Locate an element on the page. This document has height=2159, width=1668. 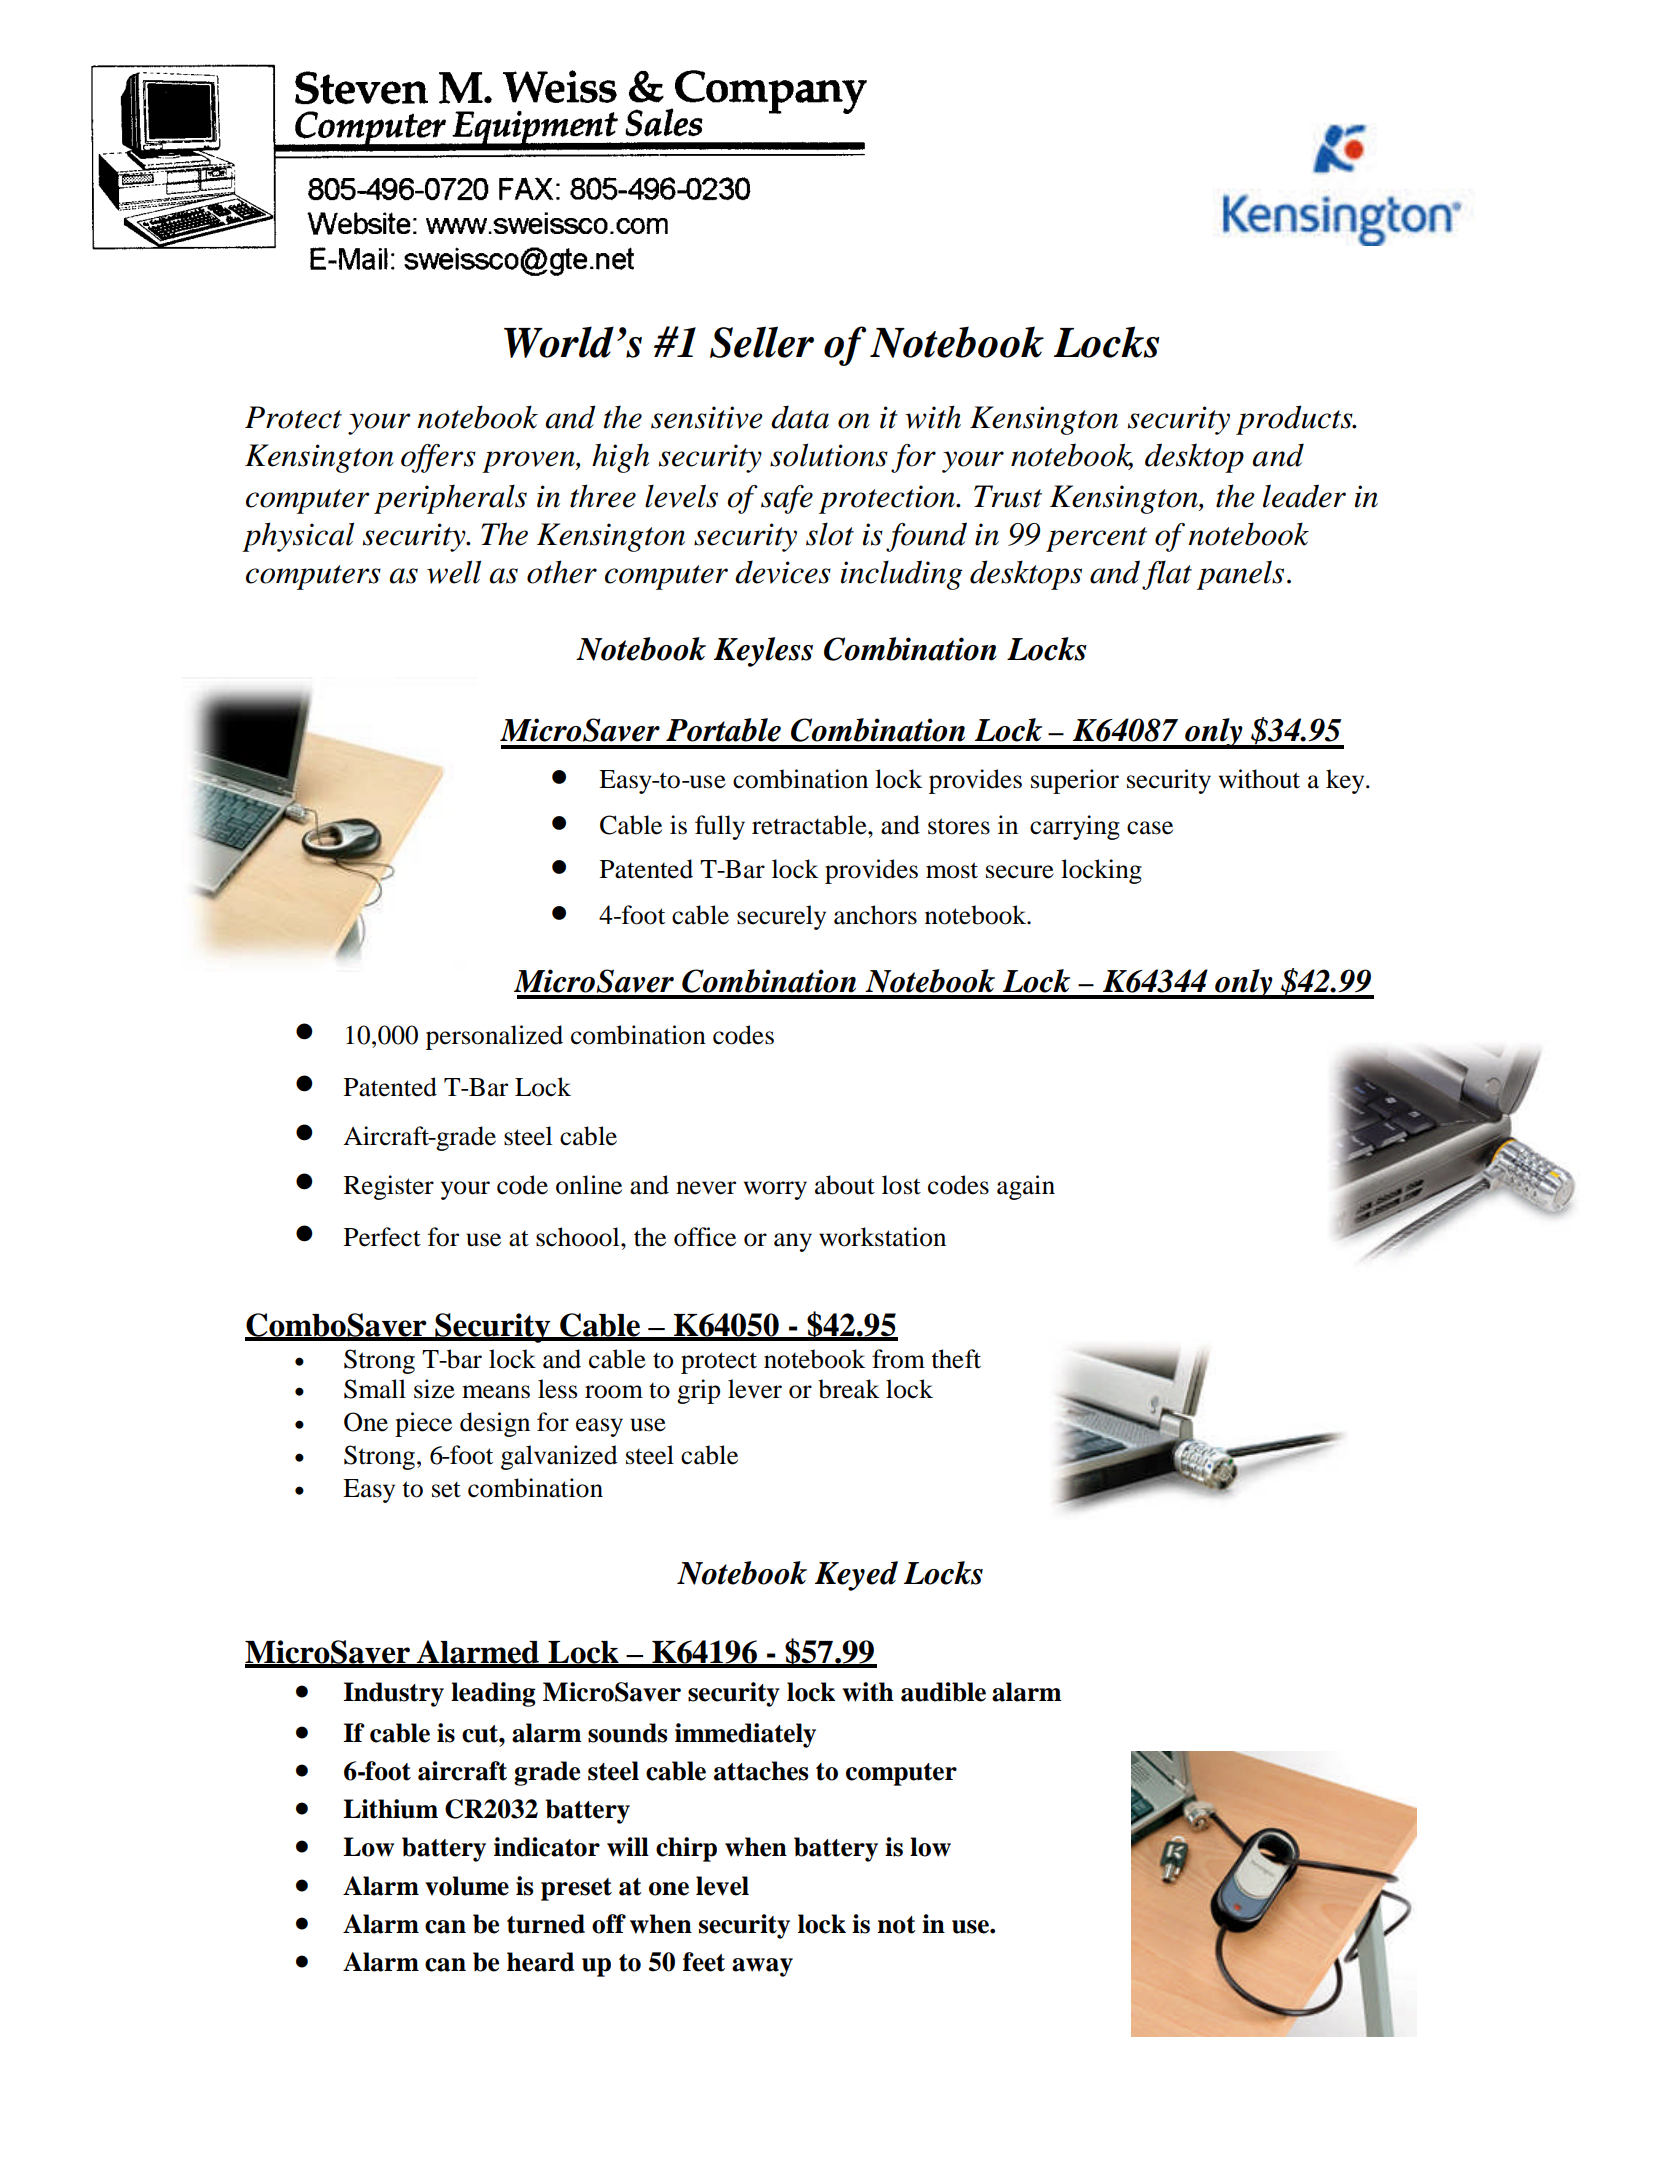
again is located at coordinates (1026, 1187).
